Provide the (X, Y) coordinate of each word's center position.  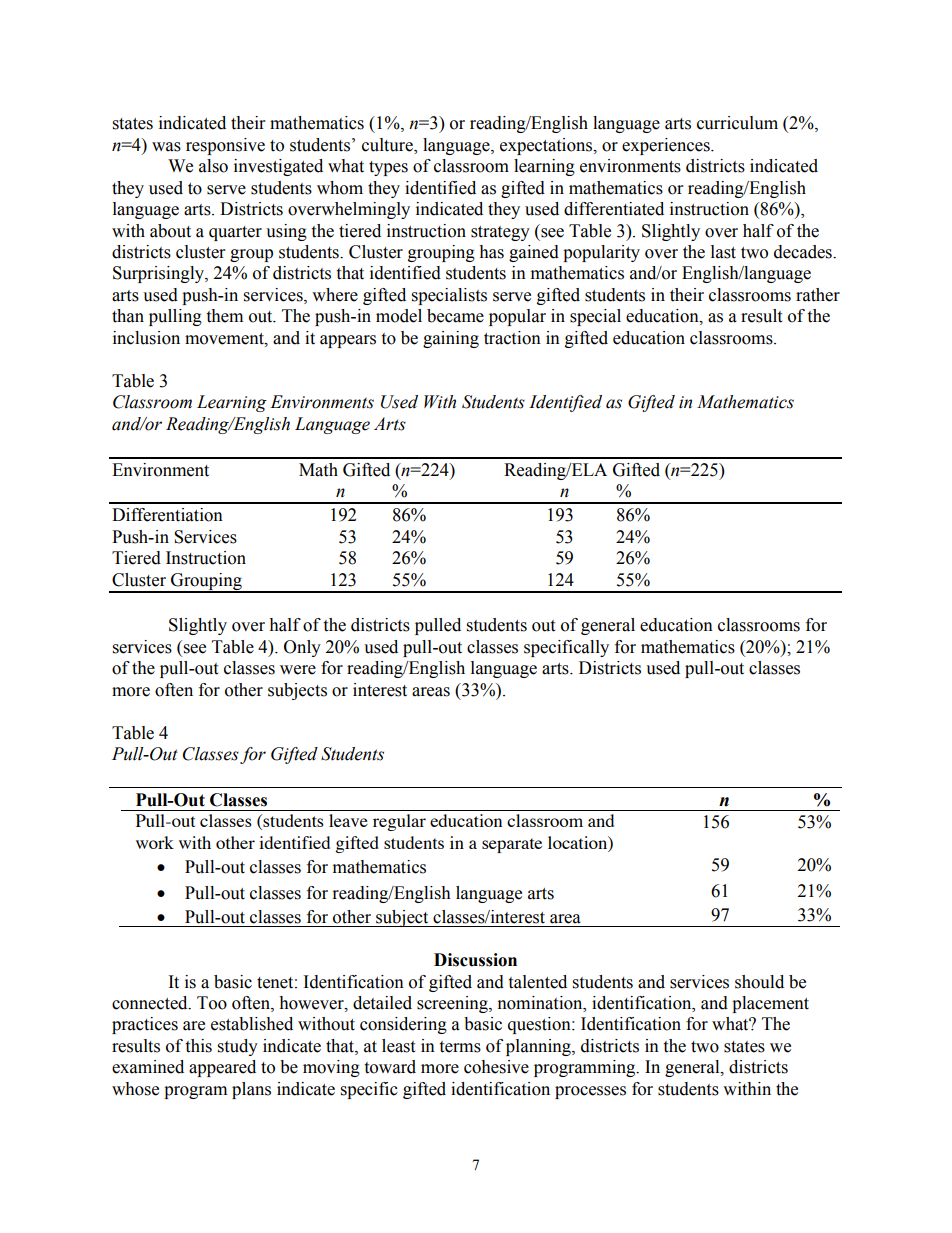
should (759, 982)
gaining (451, 339)
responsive (225, 146)
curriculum (737, 123)
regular (399, 822)
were (298, 670)
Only (302, 648)
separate (512, 845)
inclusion (146, 338)
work (155, 842)
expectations (547, 146)
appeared (222, 1068)
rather (818, 295)
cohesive (496, 1067)
